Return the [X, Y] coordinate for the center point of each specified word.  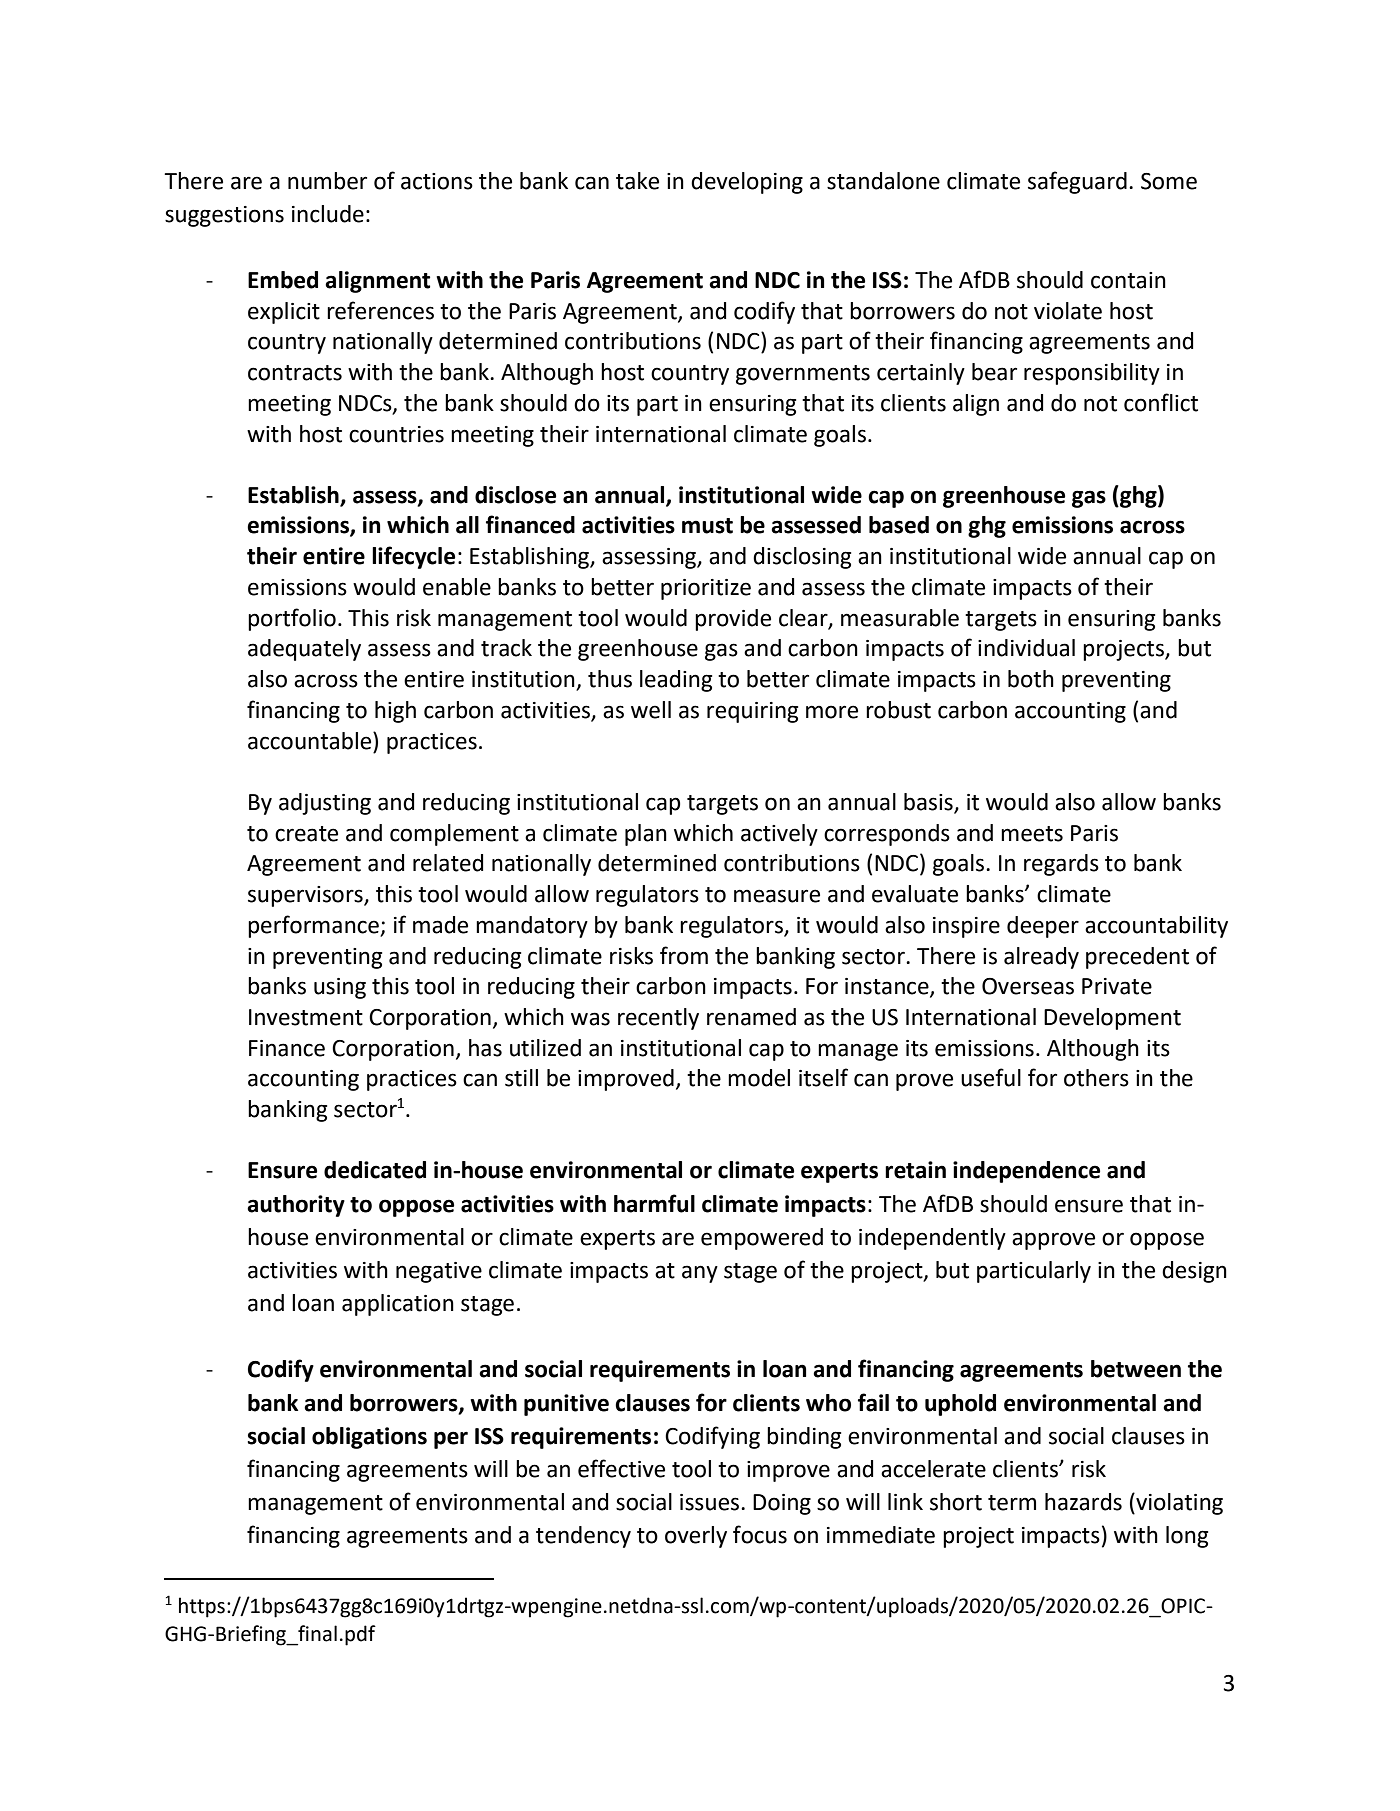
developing [747, 183]
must [707, 526]
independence [1026, 1172]
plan [646, 835]
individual [1026, 648]
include [328, 214]
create [306, 834]
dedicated [375, 1170]
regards [1061, 865]
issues [711, 1502]
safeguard [1077, 182]
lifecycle [413, 557]
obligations [369, 1438]
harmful [654, 1203]
